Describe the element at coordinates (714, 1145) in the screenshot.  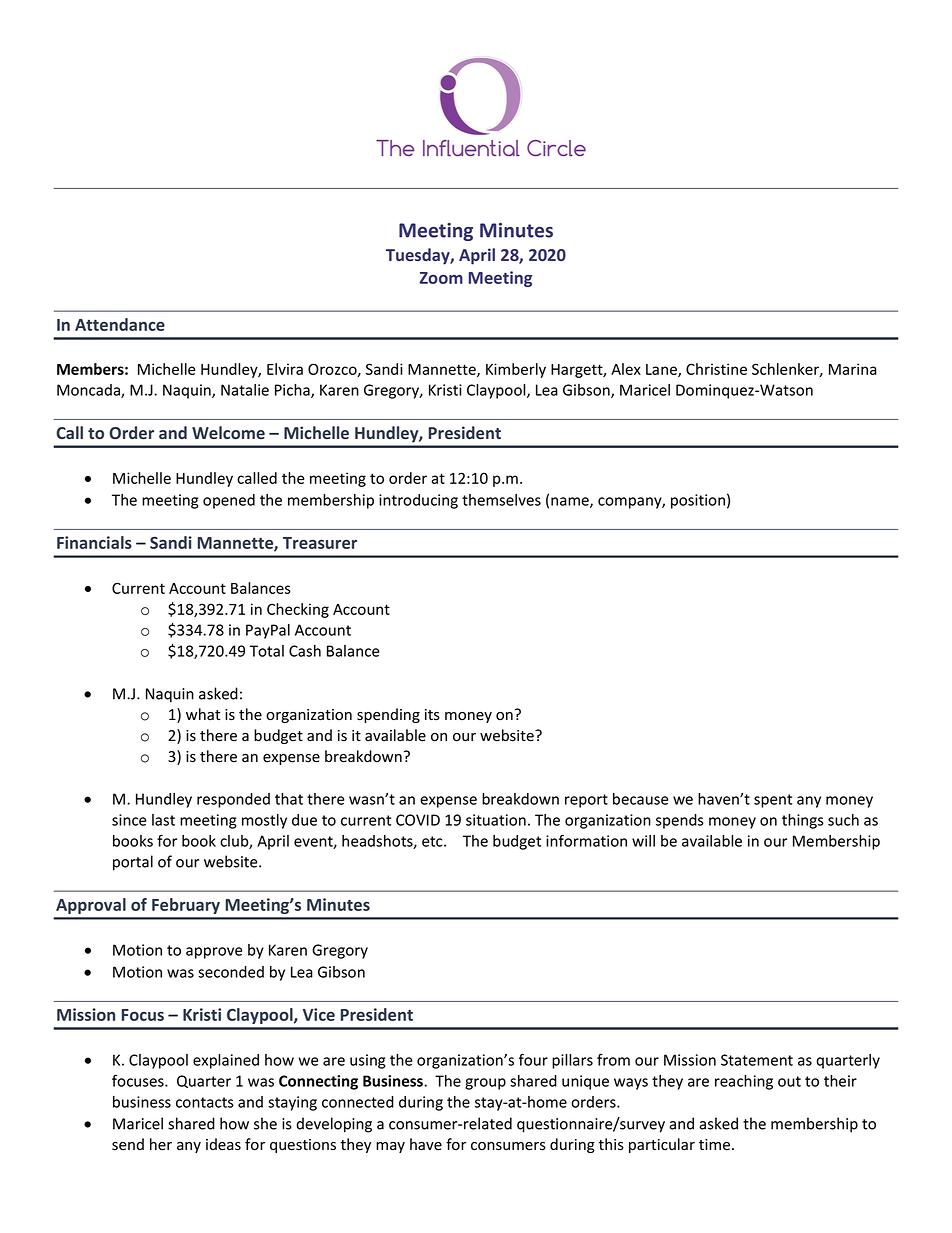
I see `time` at that location.
